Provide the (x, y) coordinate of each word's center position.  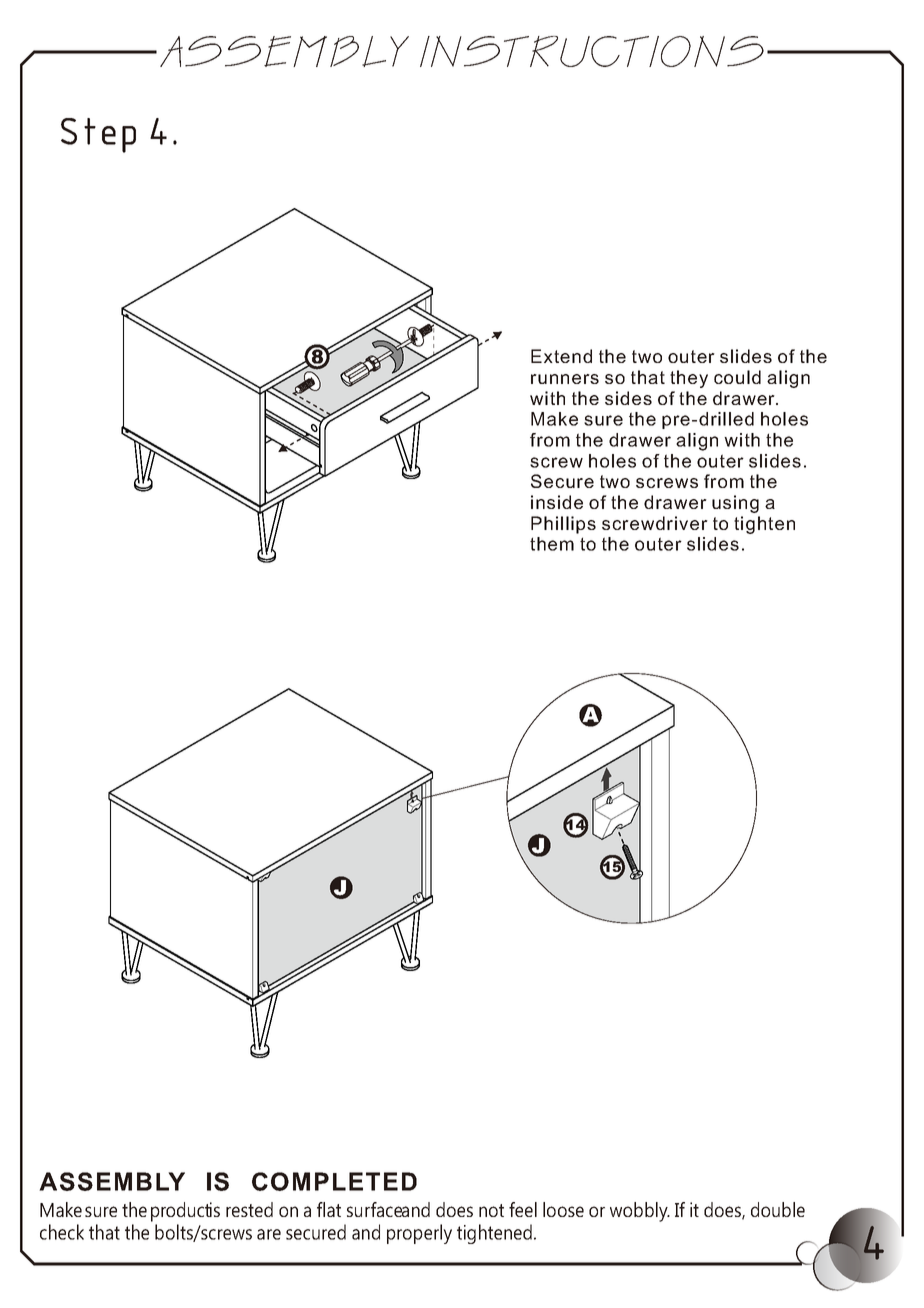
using (735, 504)
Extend (561, 356)
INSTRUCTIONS (592, 51)
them (552, 544)
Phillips (563, 525)
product (181, 1212)
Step (98, 135)
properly (419, 1234)
